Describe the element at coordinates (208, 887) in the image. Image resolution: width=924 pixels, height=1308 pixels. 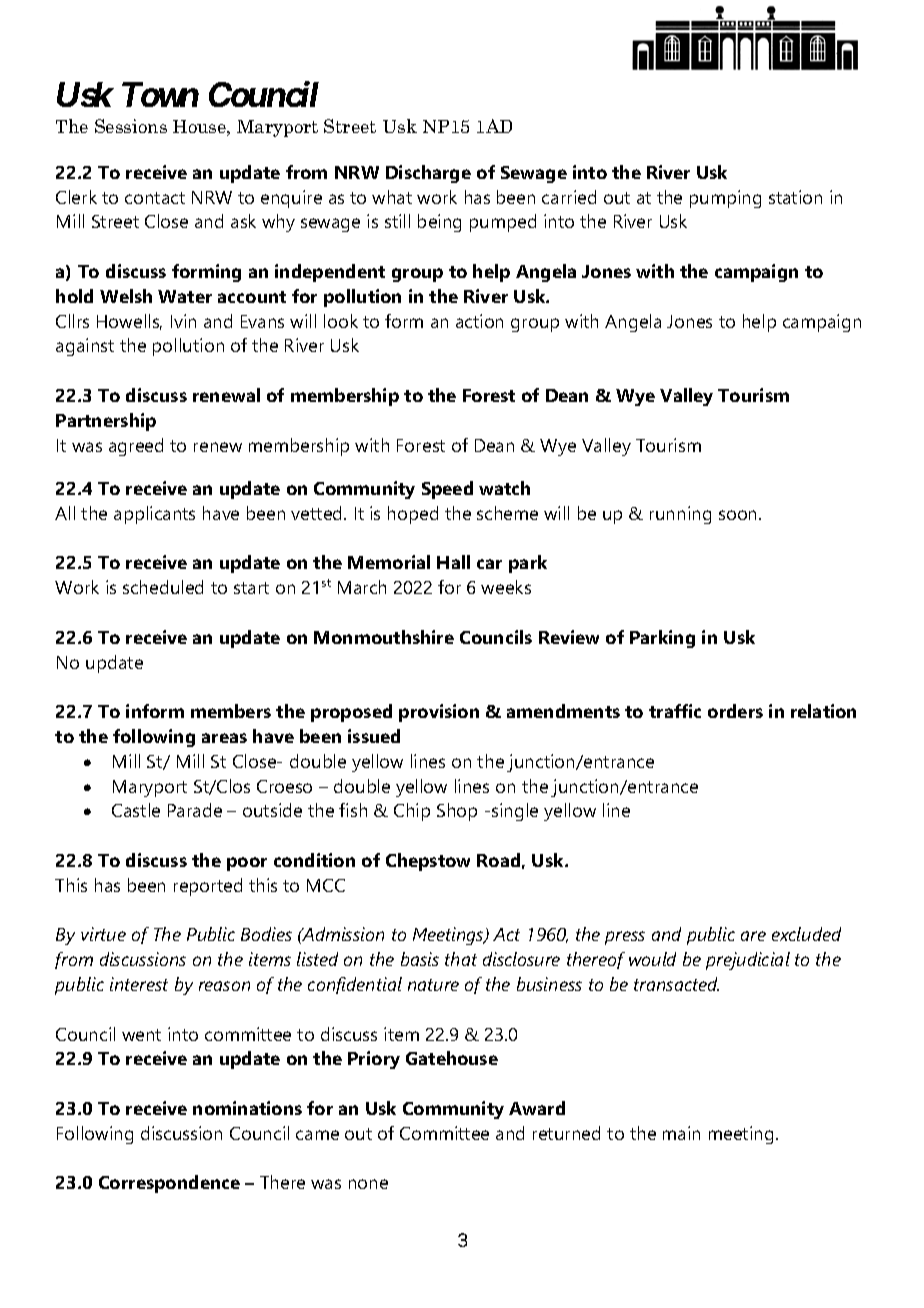
I see `reported` at that location.
